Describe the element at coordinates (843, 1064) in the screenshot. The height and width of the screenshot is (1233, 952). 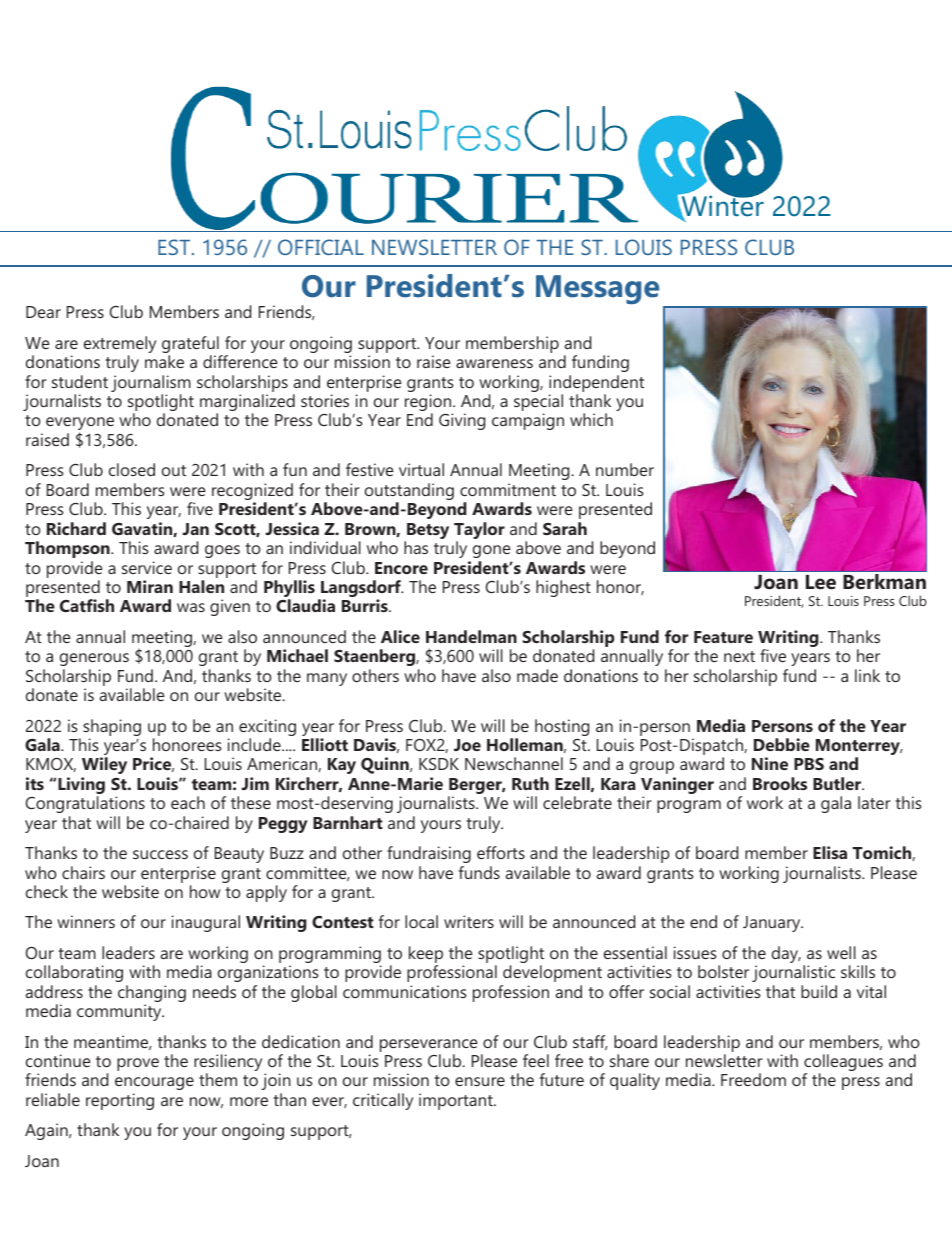
I see `colleagues` at that location.
